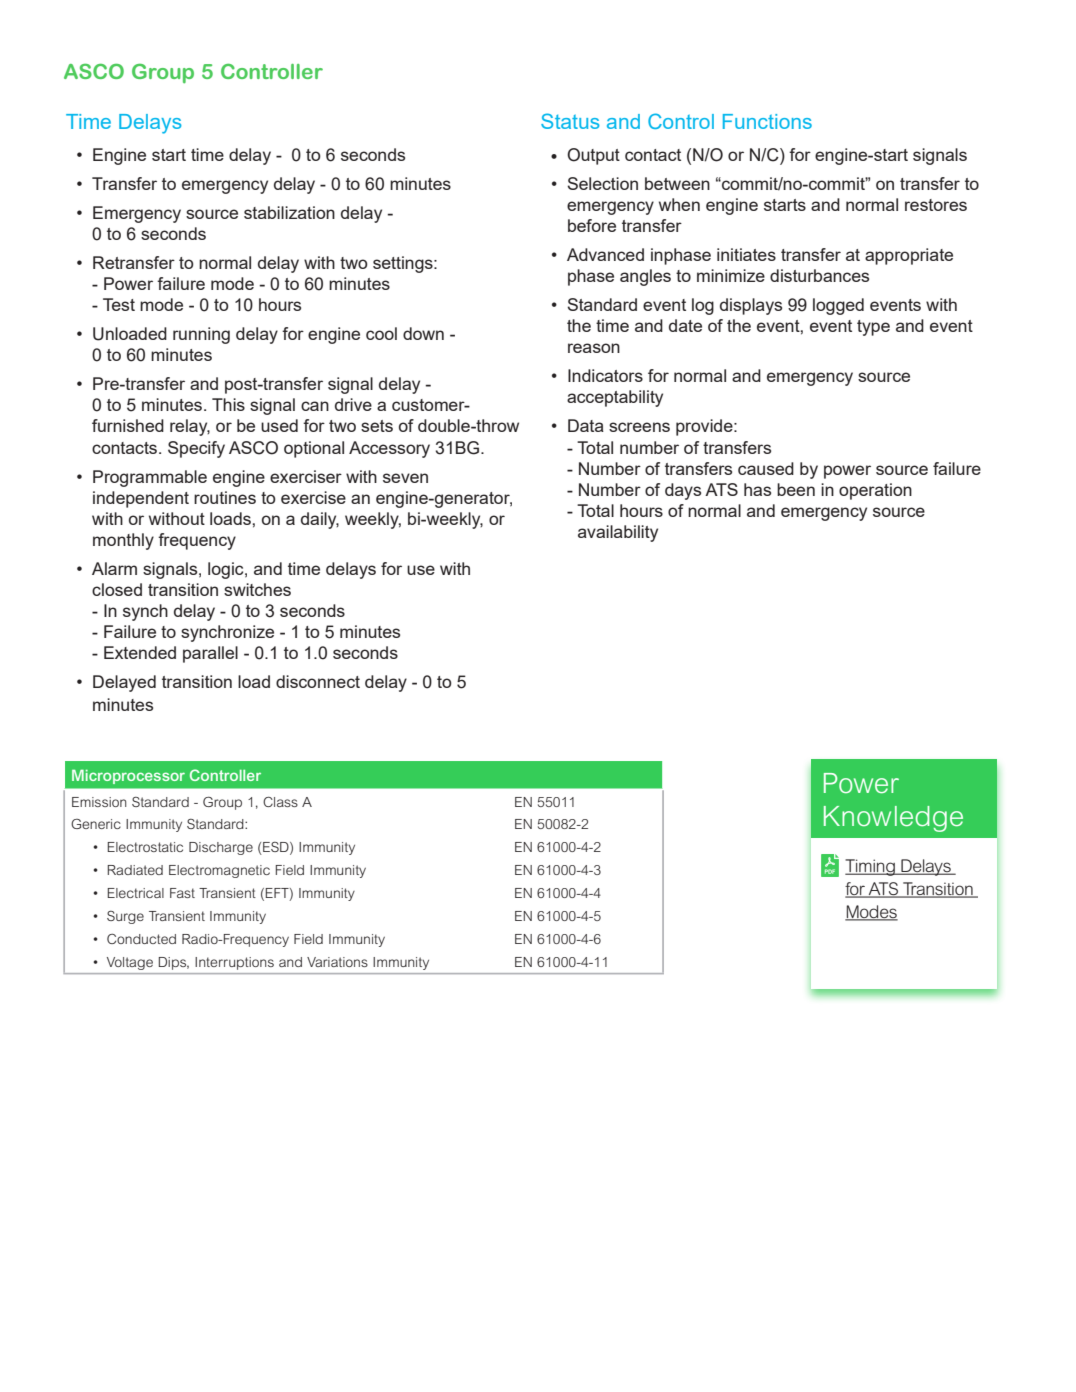 This image has width=1076, height=1392. What do you see at coordinates (871, 867) in the image?
I see `Timing` at bounding box center [871, 867].
